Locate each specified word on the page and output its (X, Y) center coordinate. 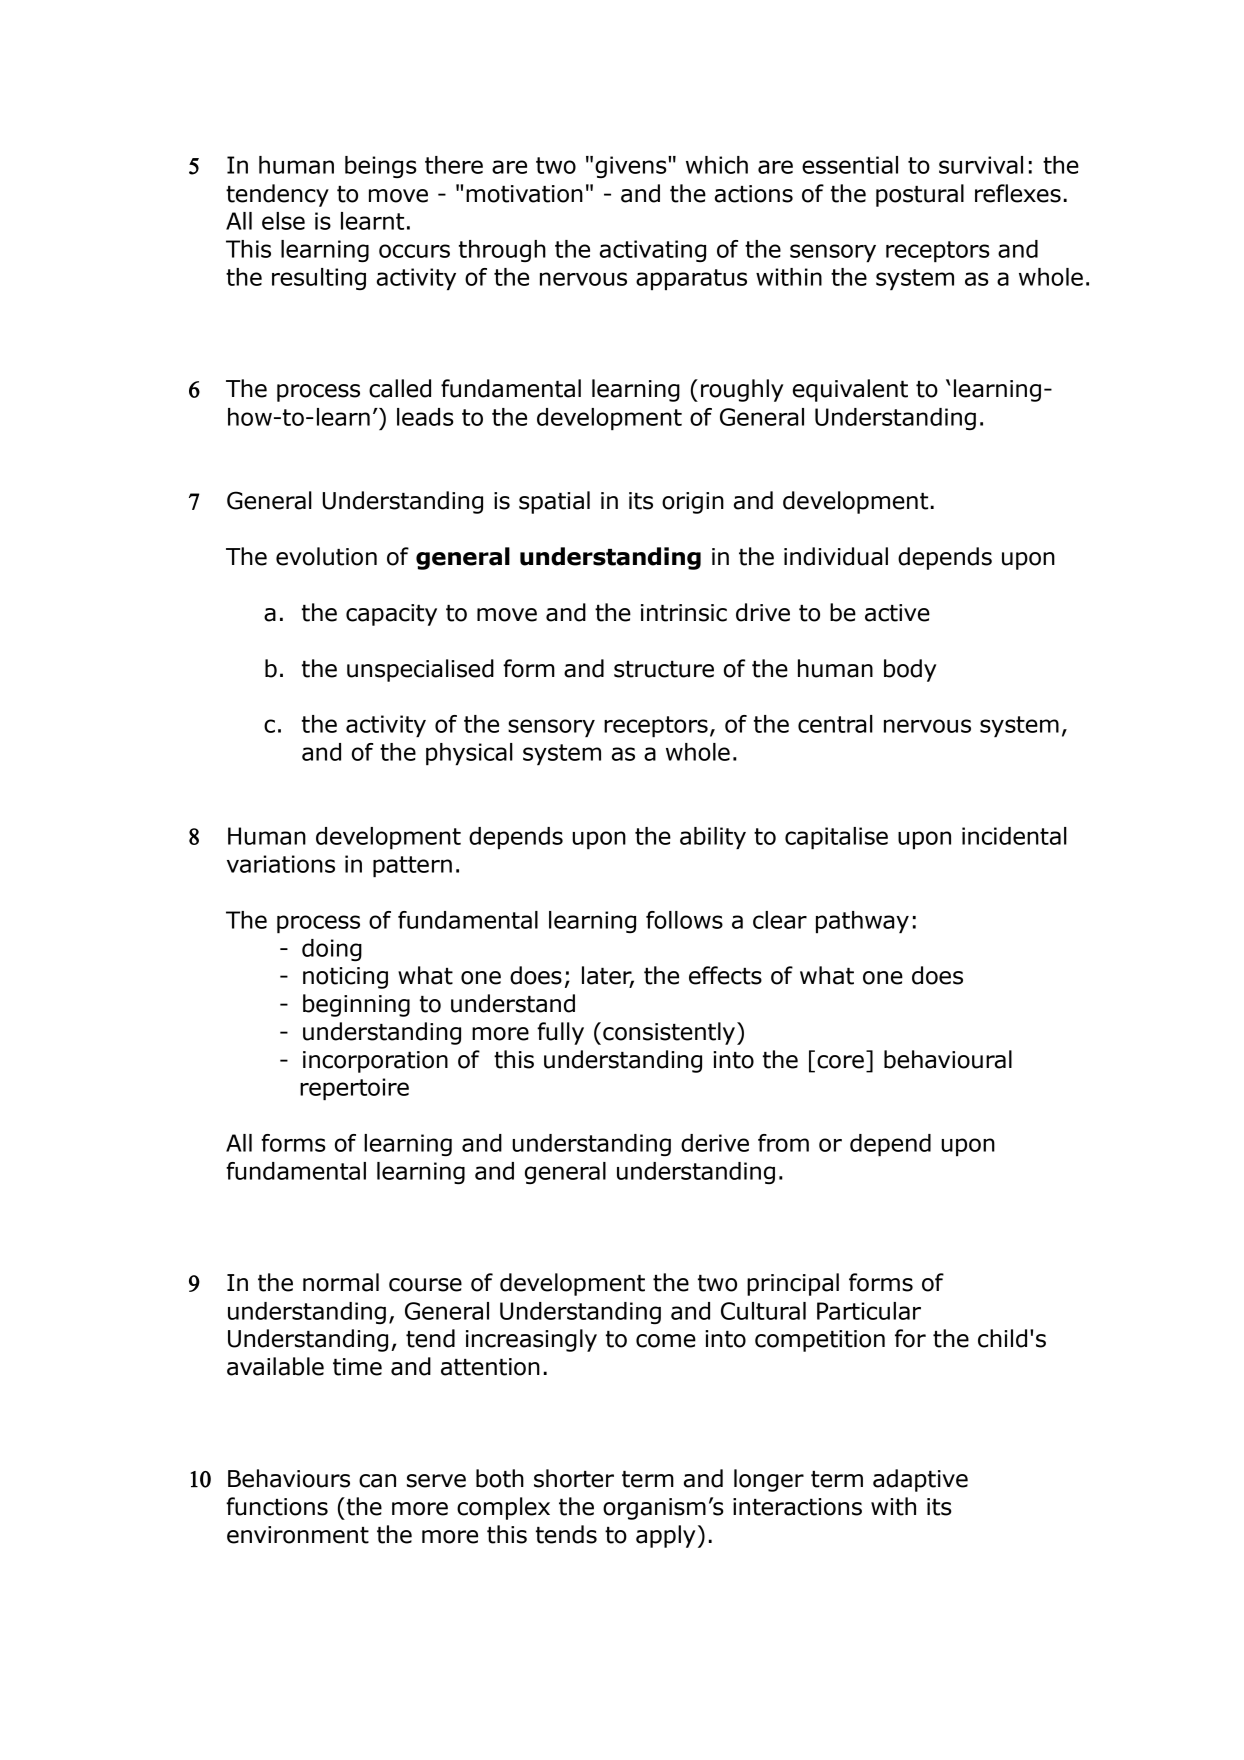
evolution (326, 556)
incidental (1014, 836)
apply (665, 1536)
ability (713, 838)
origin (693, 503)
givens (632, 167)
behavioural (948, 1059)
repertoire (354, 1089)
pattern (412, 866)
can (377, 1481)
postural (920, 195)
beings (381, 167)
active (897, 613)
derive (715, 1143)
